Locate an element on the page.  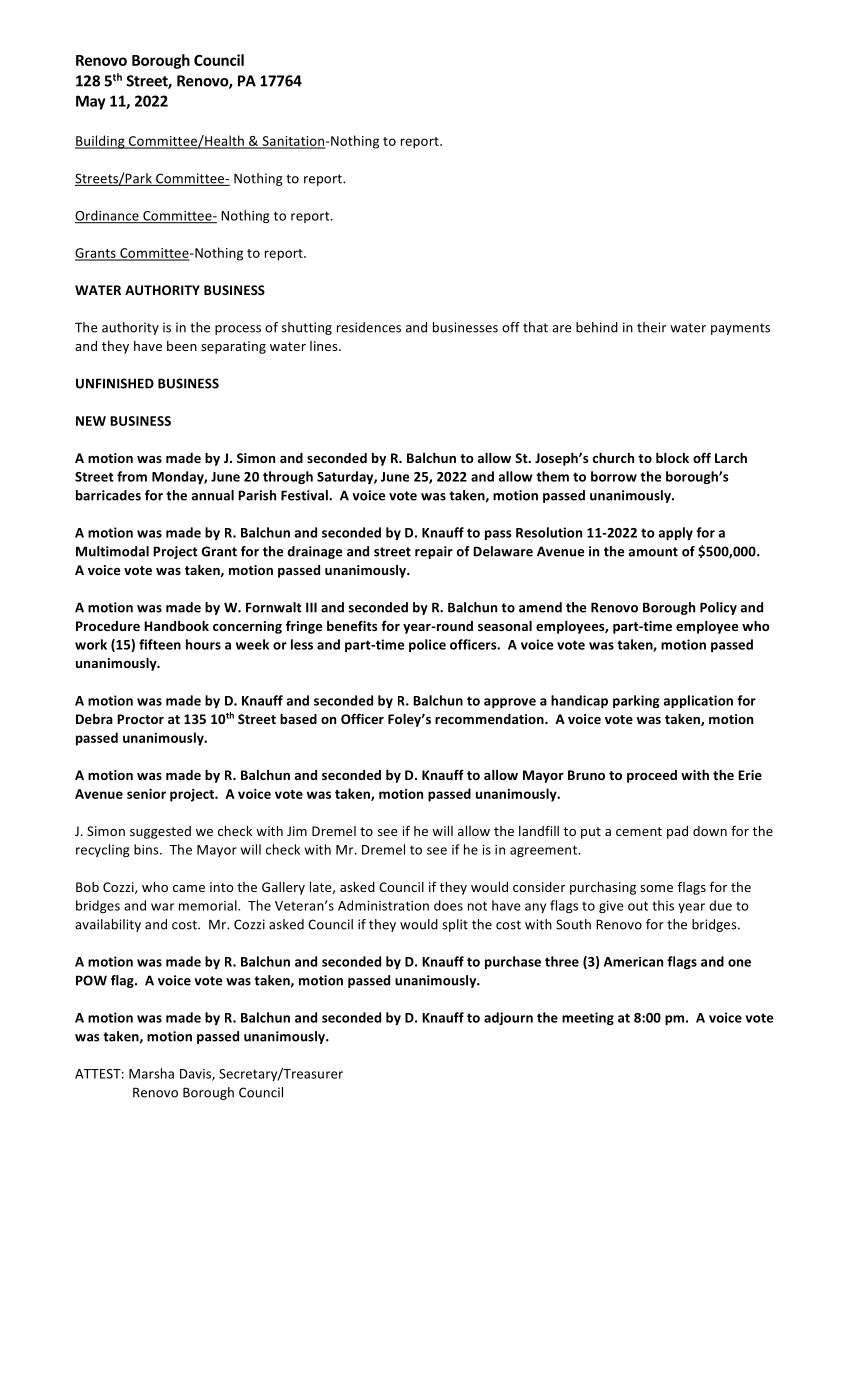
Building is located at coordinates (101, 142).
